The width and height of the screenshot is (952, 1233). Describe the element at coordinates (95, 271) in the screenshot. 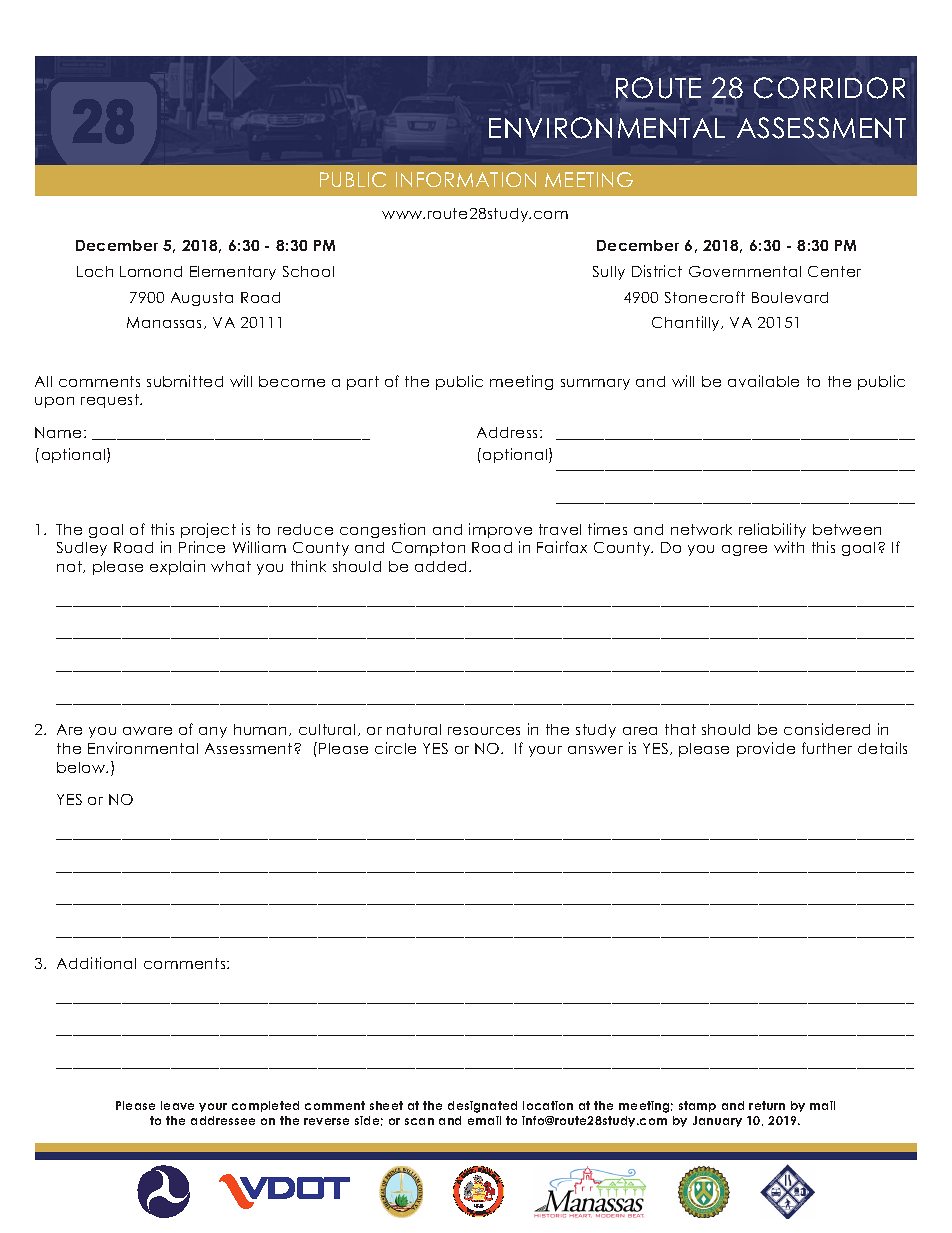

I see `Loch` at that location.
